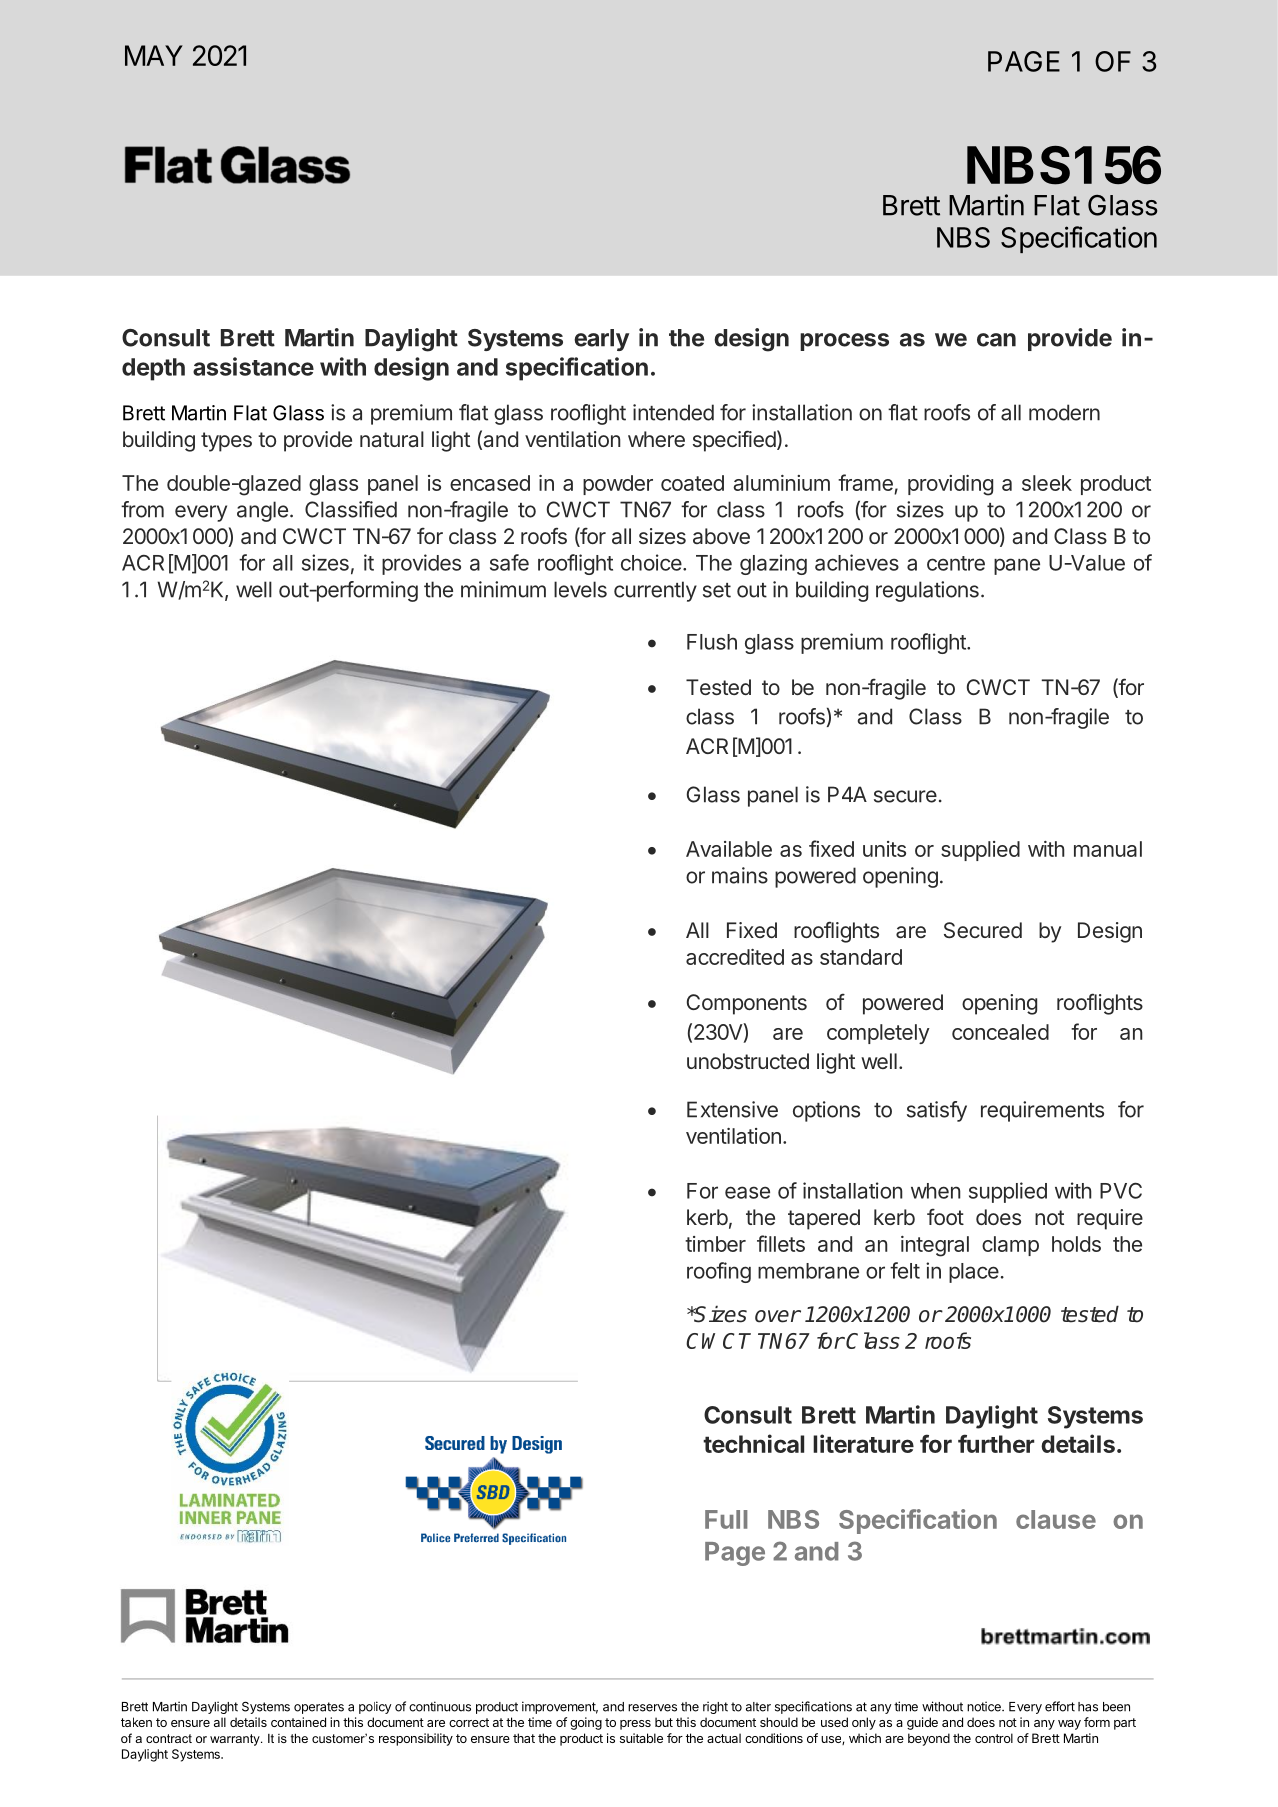 The width and height of the screenshot is (1278, 1807). Describe the element at coordinates (719, 1272) in the screenshot. I see `roofing` at that location.
